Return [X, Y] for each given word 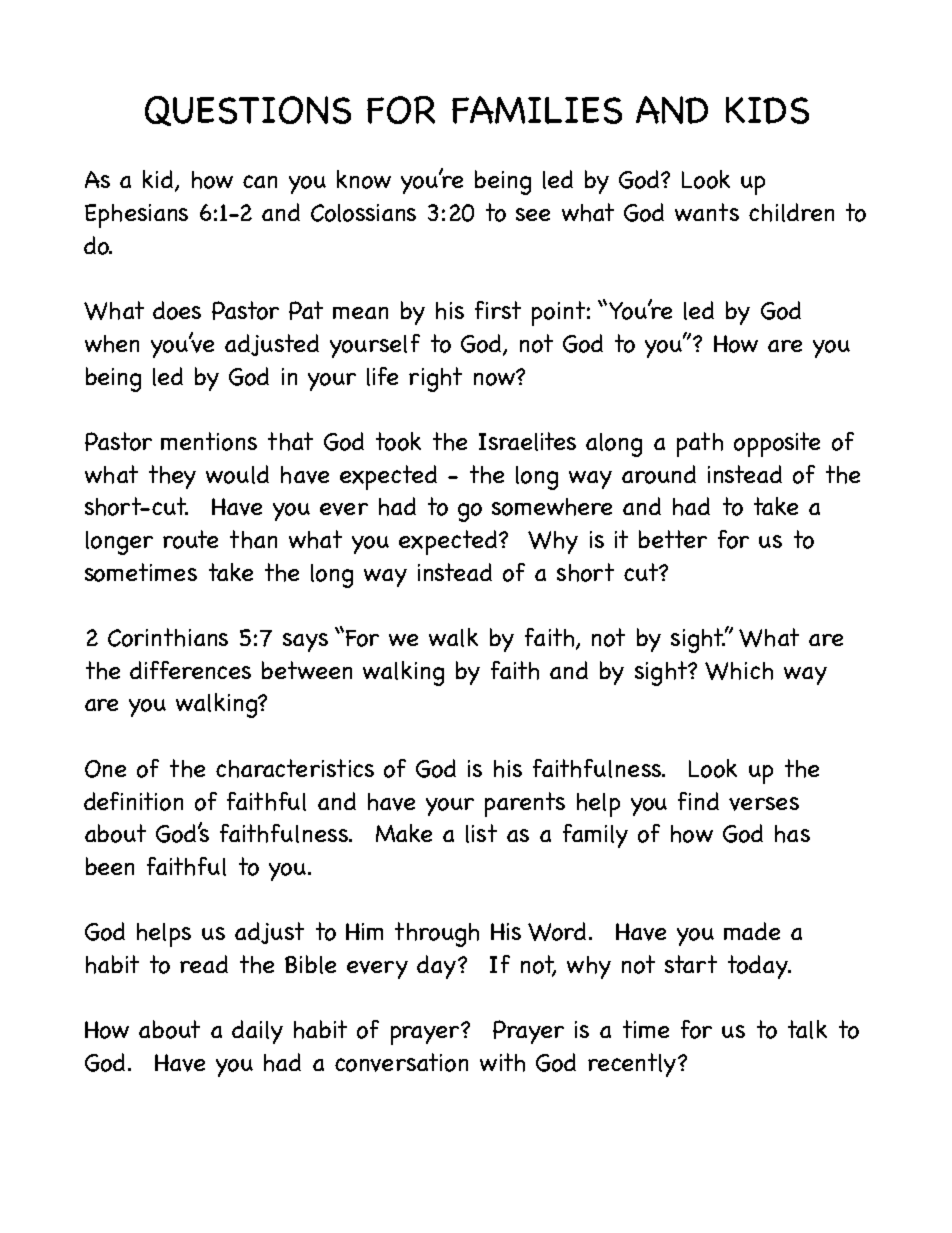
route [190, 539]
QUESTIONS [248, 111]
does [177, 310]
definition [133, 801]
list [481, 833]
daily [257, 1032]
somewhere [552, 507]
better [673, 539]
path [700, 444]
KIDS [767, 110]
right [435, 379]
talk [807, 1029]
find [698, 801]
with [502, 1062]
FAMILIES [537, 110]
